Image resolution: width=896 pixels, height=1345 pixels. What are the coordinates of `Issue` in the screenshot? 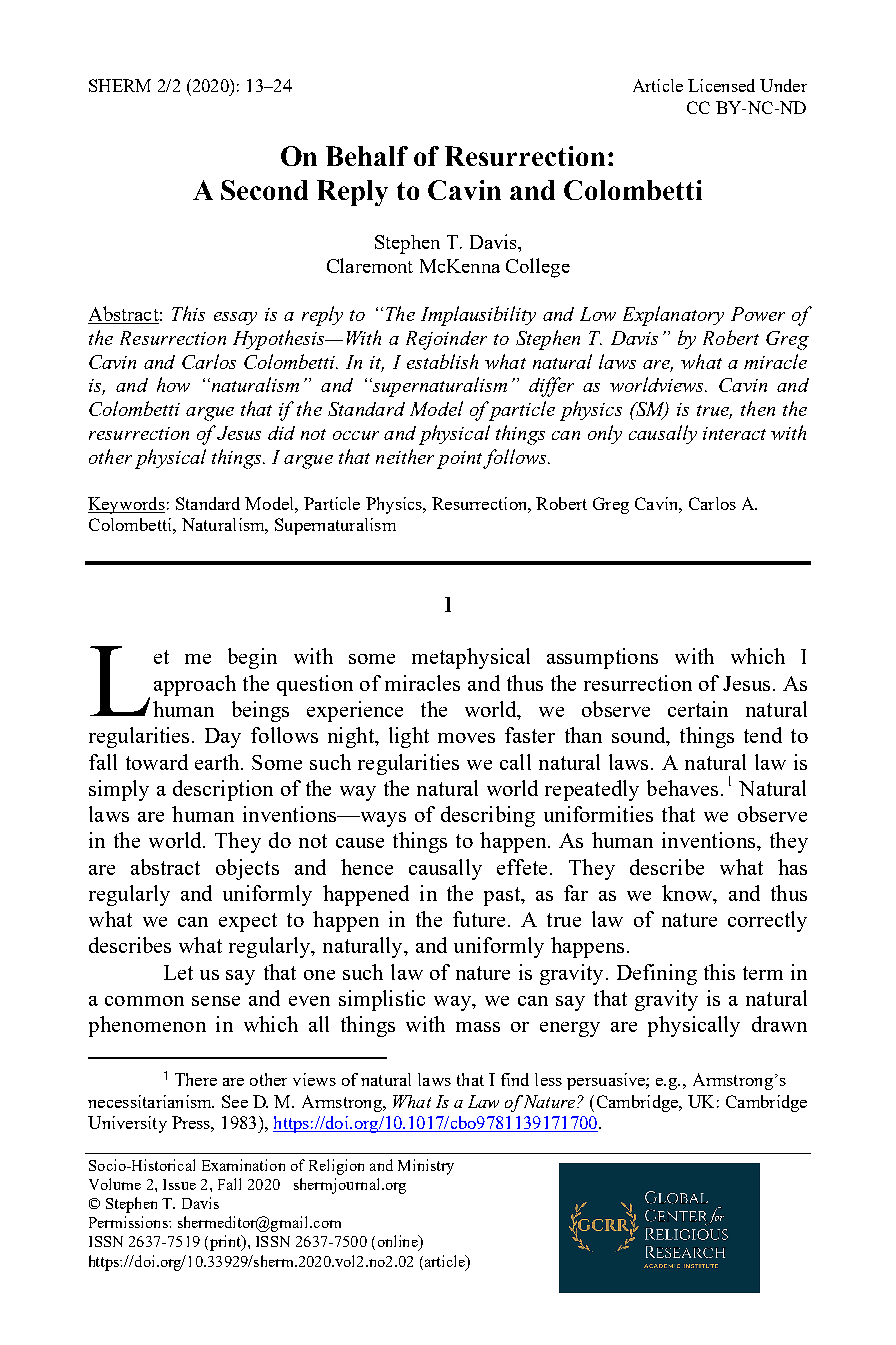 It's located at (179, 1184).
